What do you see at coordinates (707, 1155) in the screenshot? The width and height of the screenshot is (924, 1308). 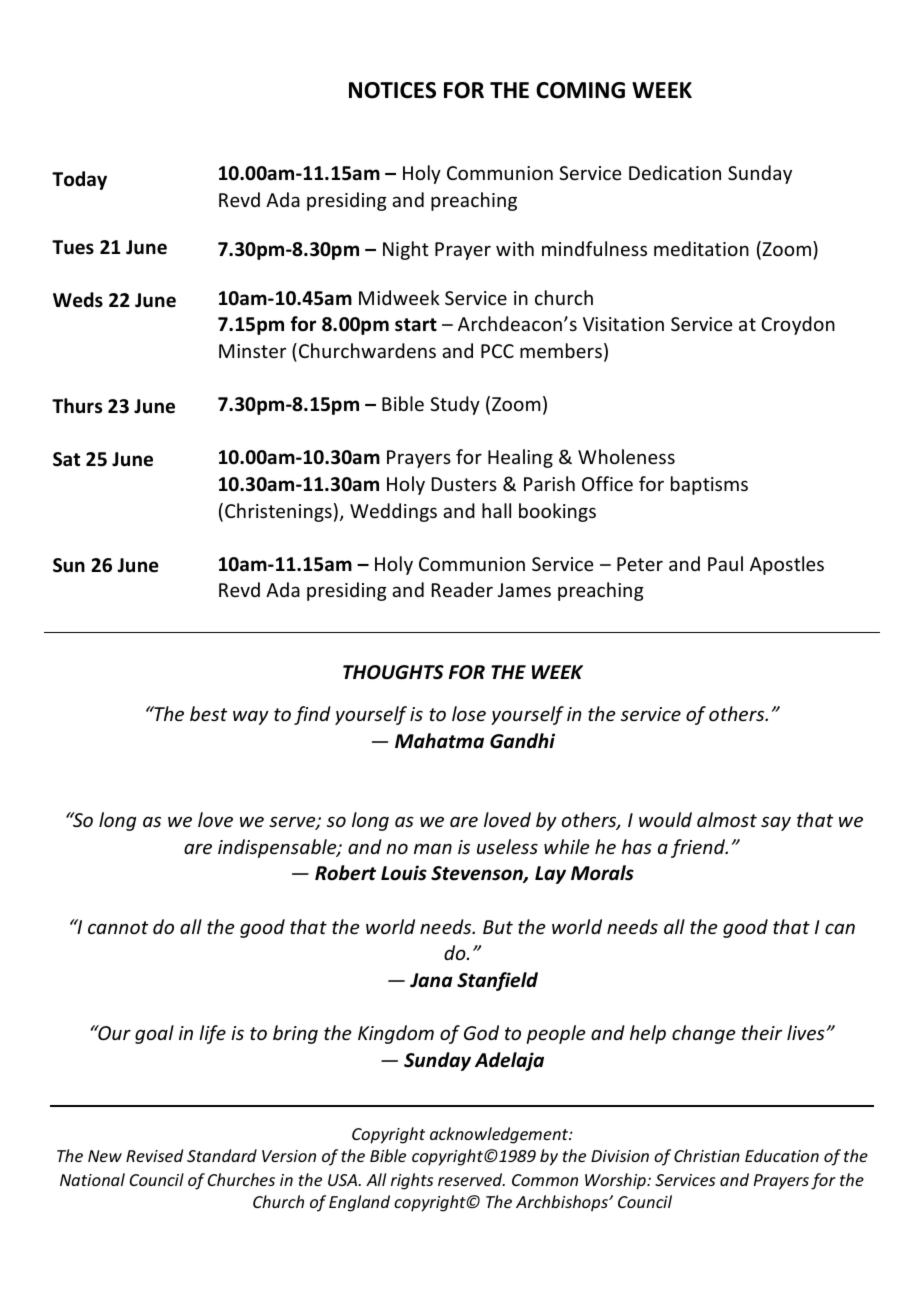 I see `Christian` at bounding box center [707, 1155].
